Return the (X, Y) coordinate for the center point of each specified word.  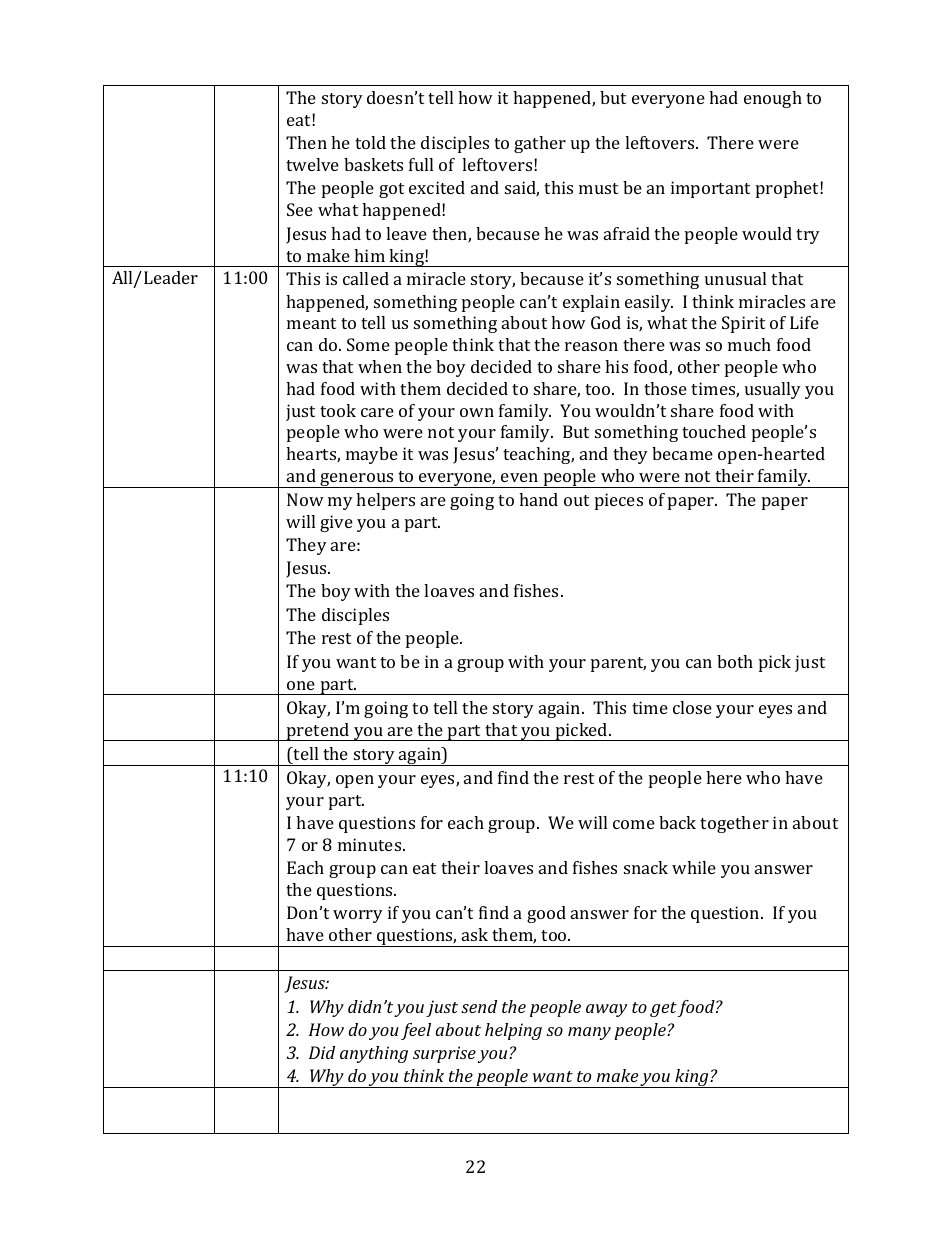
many (589, 1033)
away (606, 1010)
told (370, 142)
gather (540, 144)
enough (773, 99)
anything (374, 1054)
